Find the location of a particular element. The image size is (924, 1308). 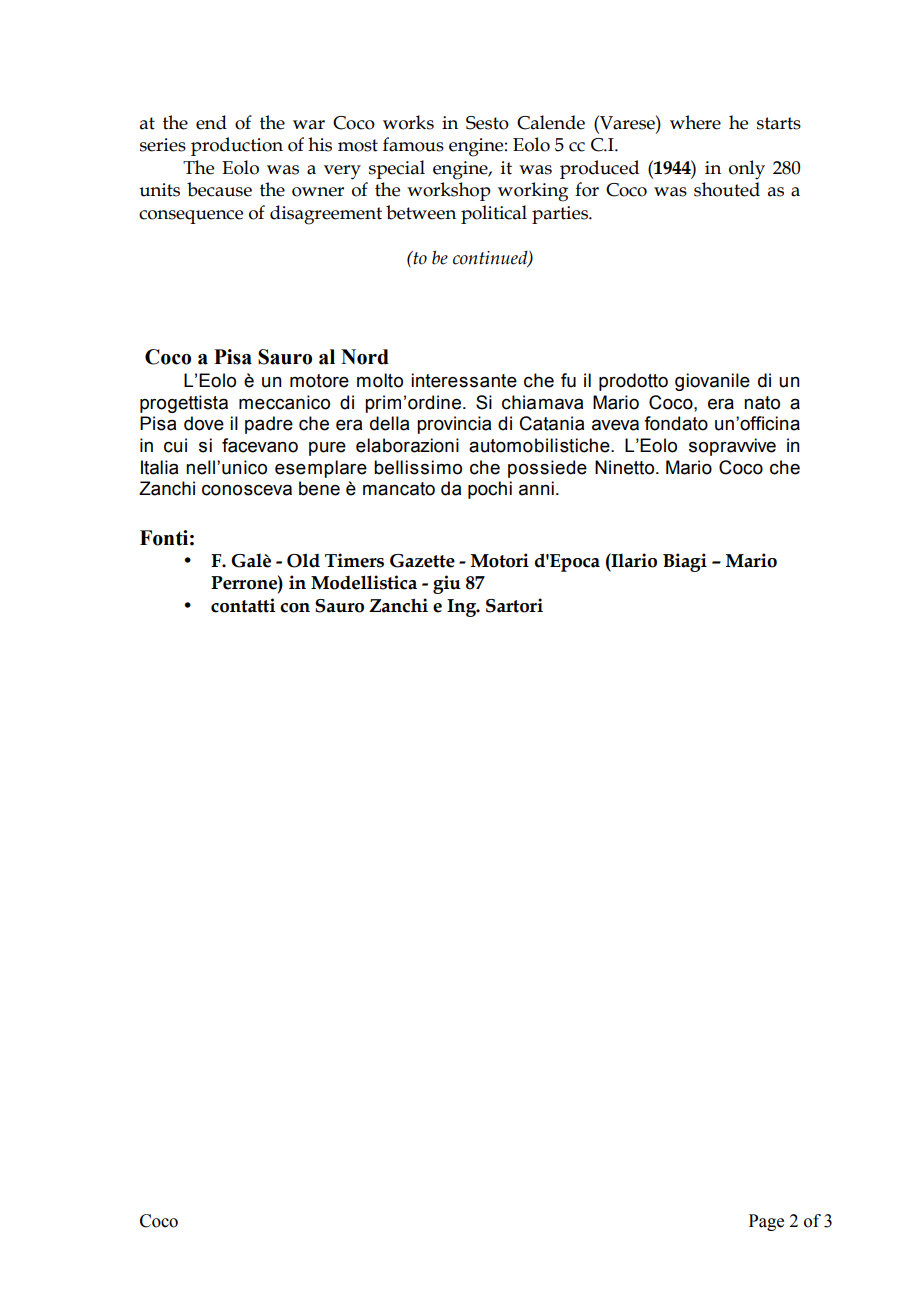

production is located at coordinates (237, 146).
